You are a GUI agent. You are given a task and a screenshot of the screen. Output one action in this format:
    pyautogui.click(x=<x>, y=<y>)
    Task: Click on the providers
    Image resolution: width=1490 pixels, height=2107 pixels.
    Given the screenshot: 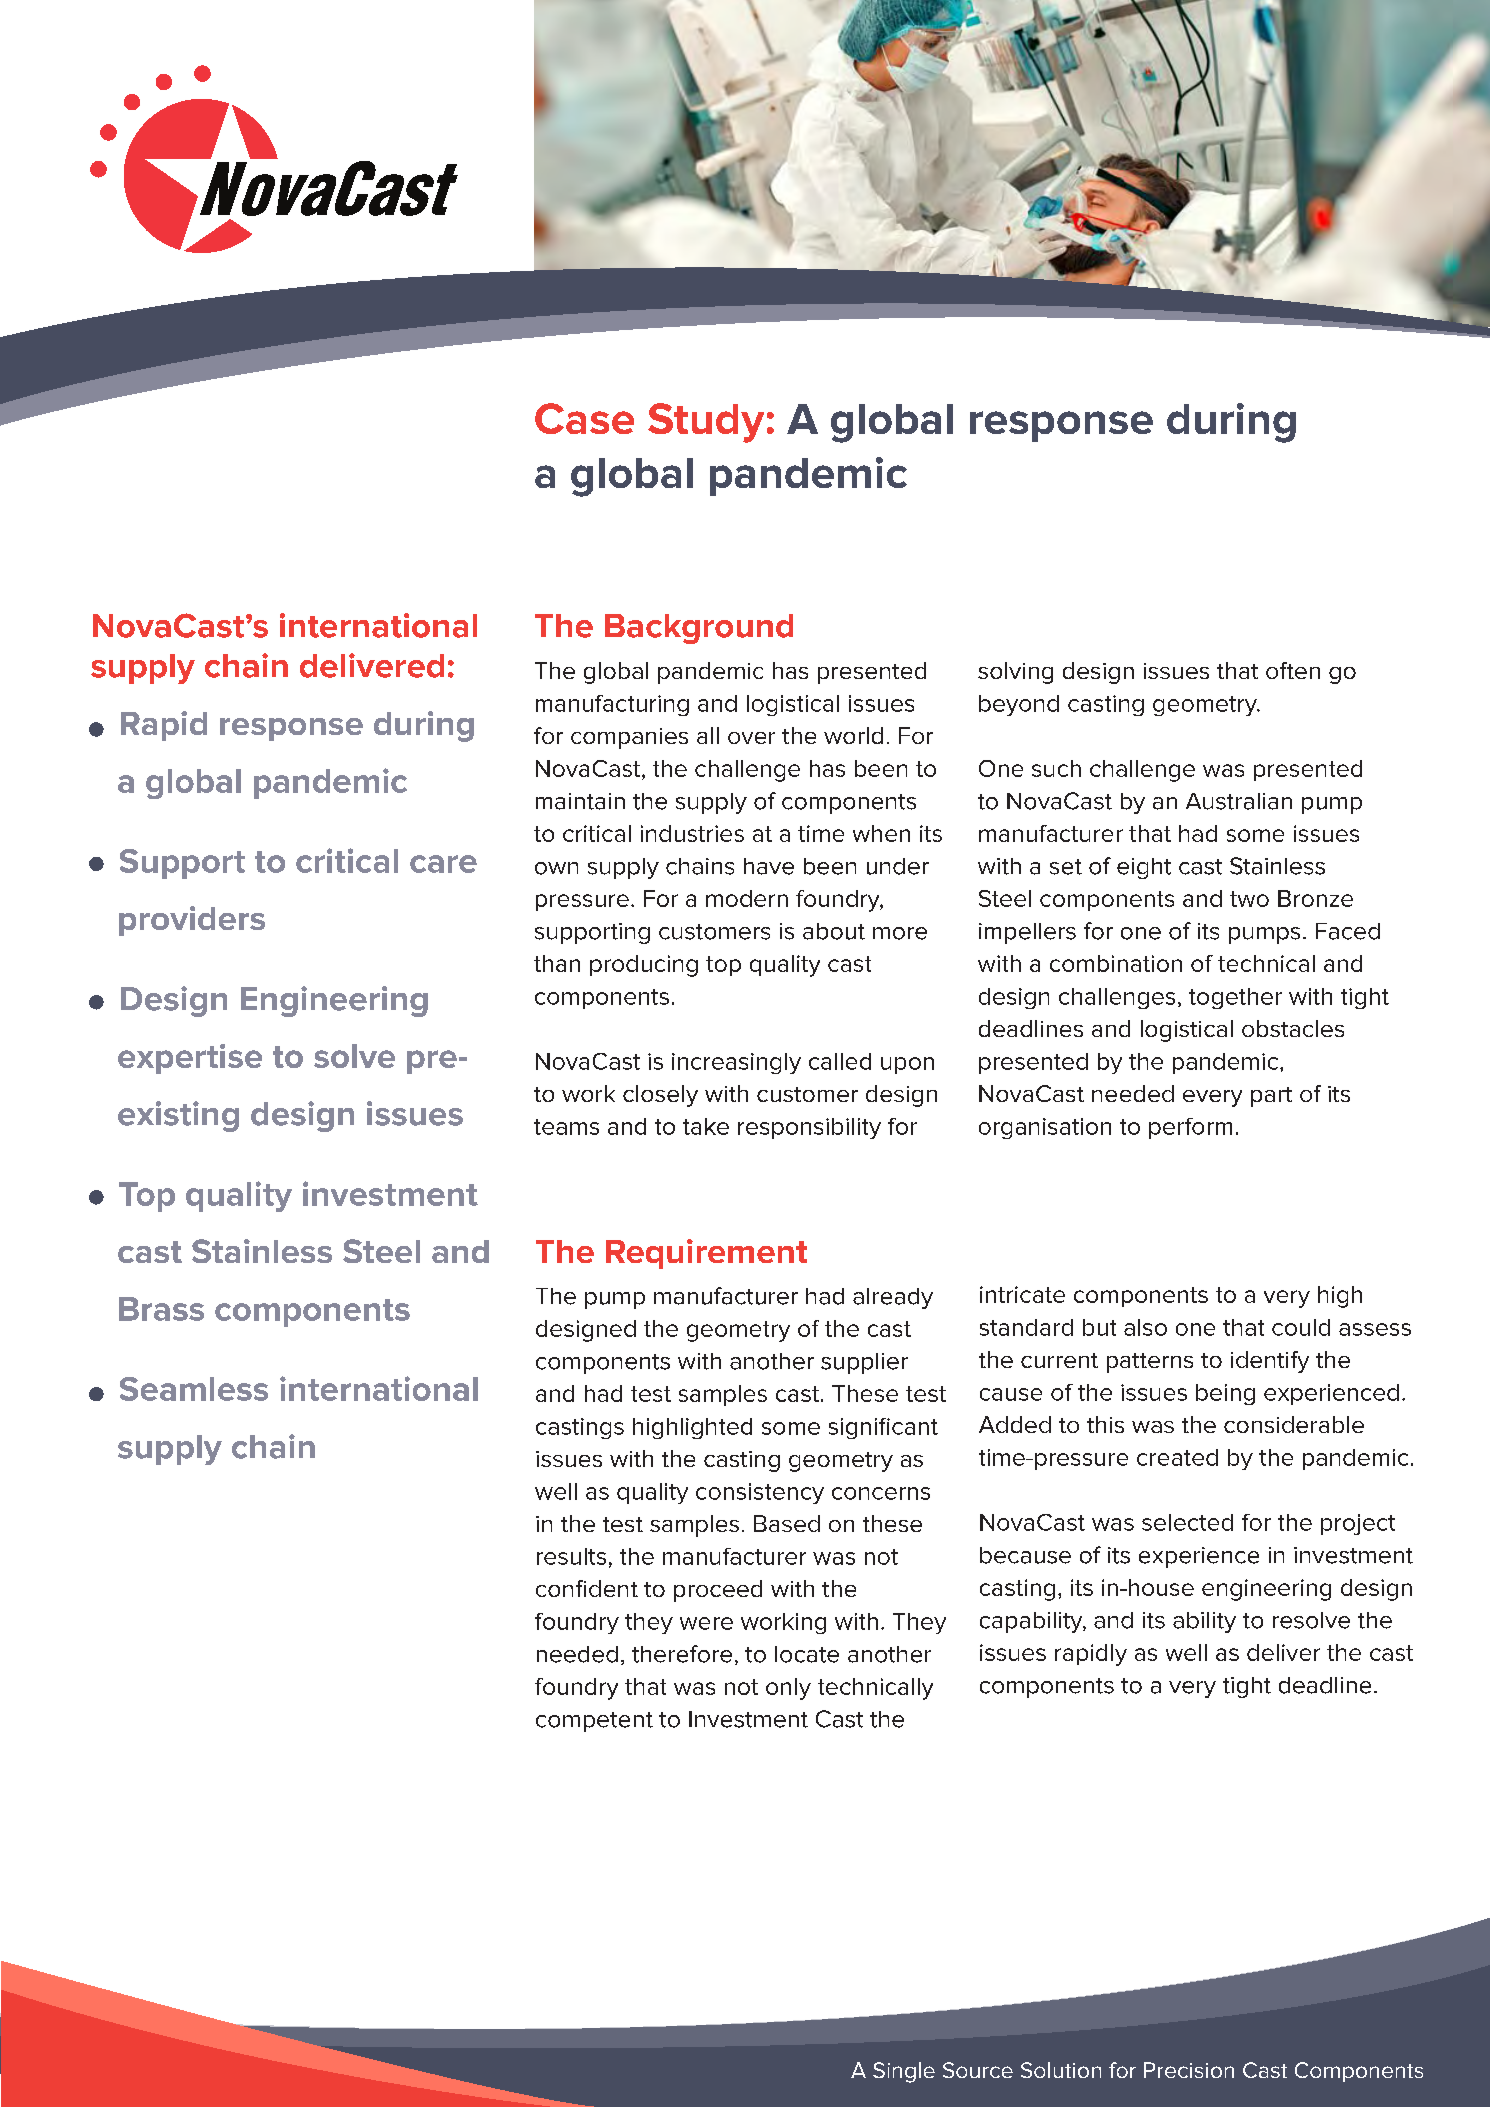 What is the action you would take?
    pyautogui.click(x=192, y=921)
